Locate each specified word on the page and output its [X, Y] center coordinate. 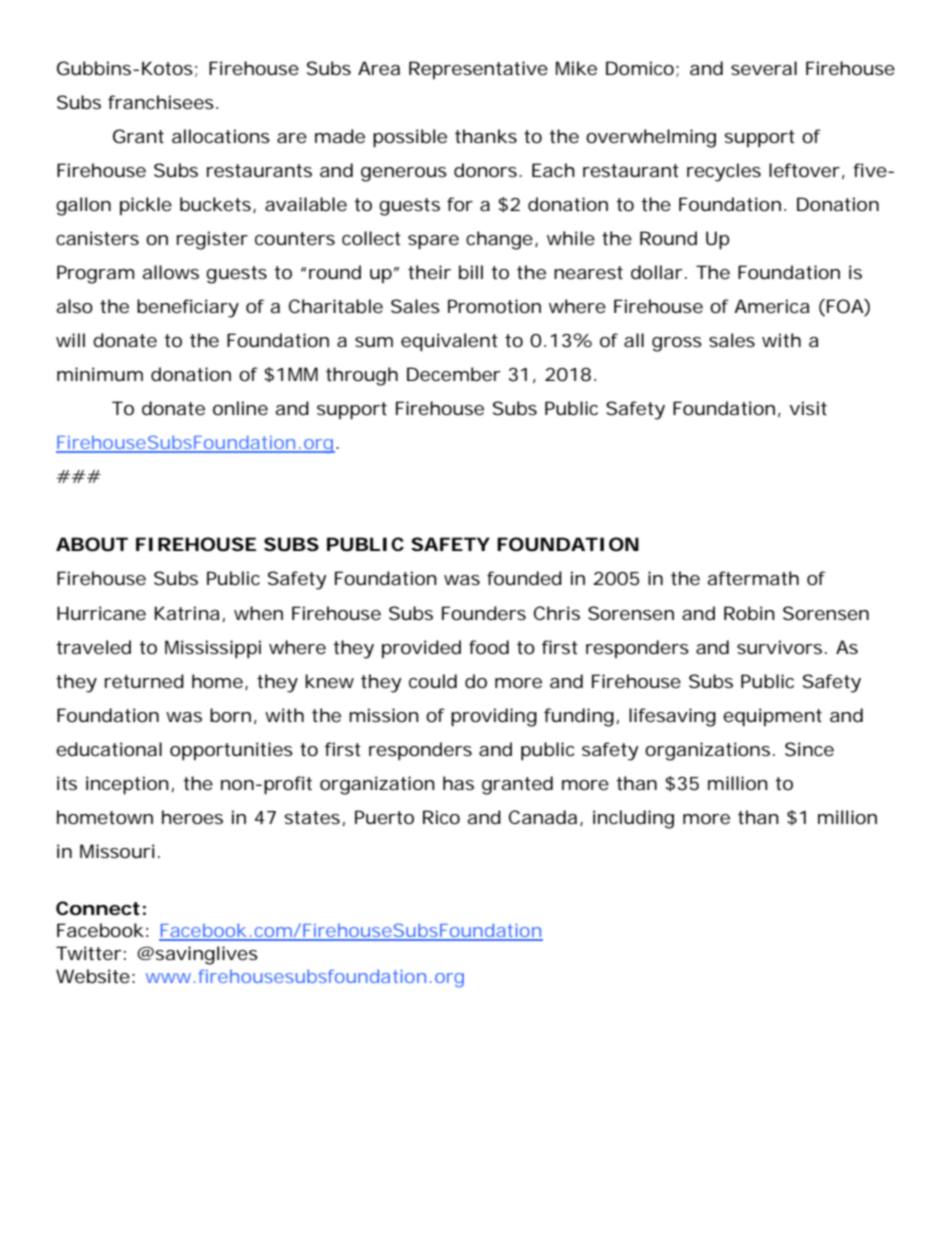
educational [109, 749]
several [764, 68]
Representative [478, 70]
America [771, 306]
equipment [772, 717]
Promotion [494, 306]
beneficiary [188, 308]
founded [524, 578]
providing [494, 717]
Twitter [89, 953]
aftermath [753, 578]
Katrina [187, 613]
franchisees [161, 102]
